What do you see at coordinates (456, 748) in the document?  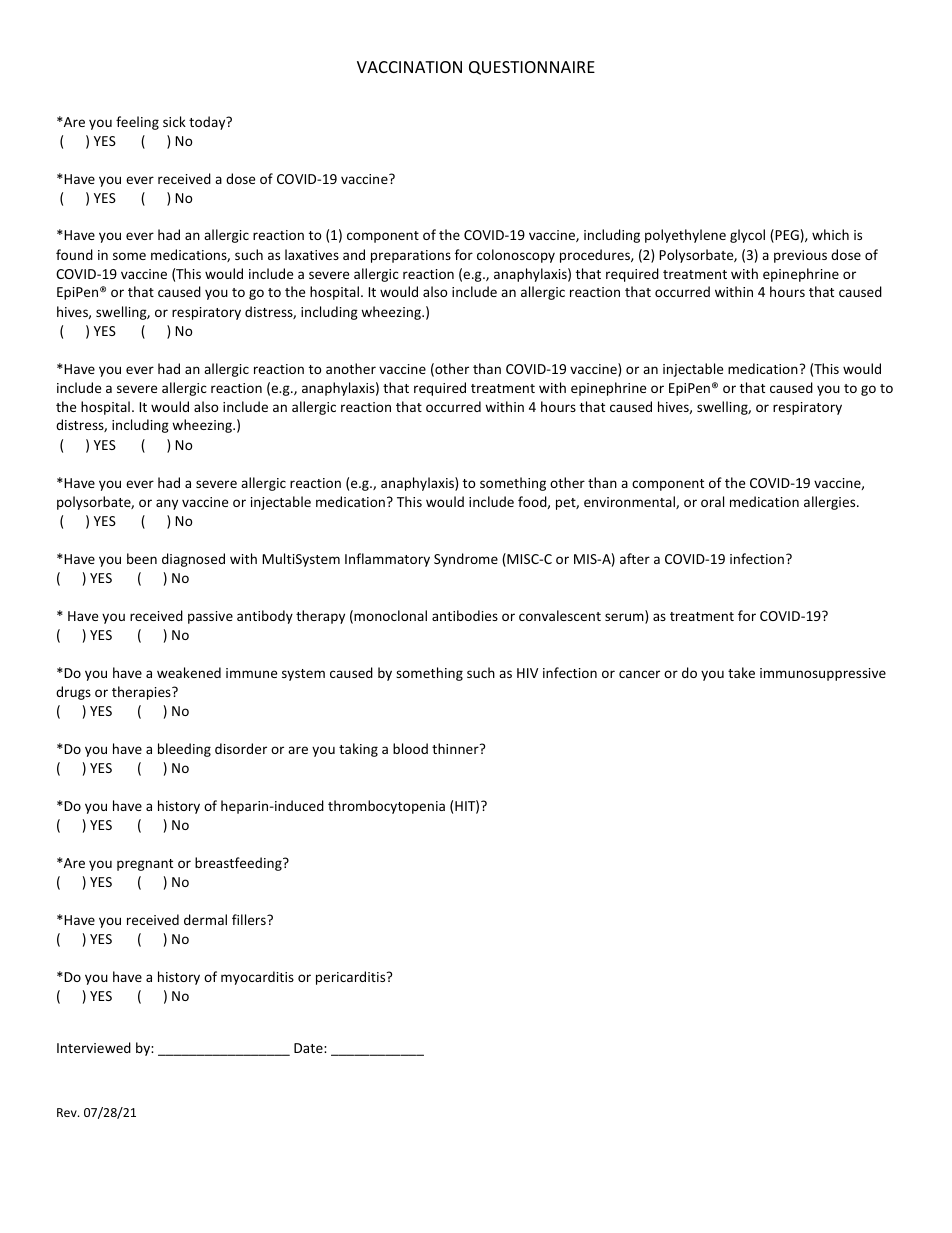 I see `thinner` at bounding box center [456, 748].
